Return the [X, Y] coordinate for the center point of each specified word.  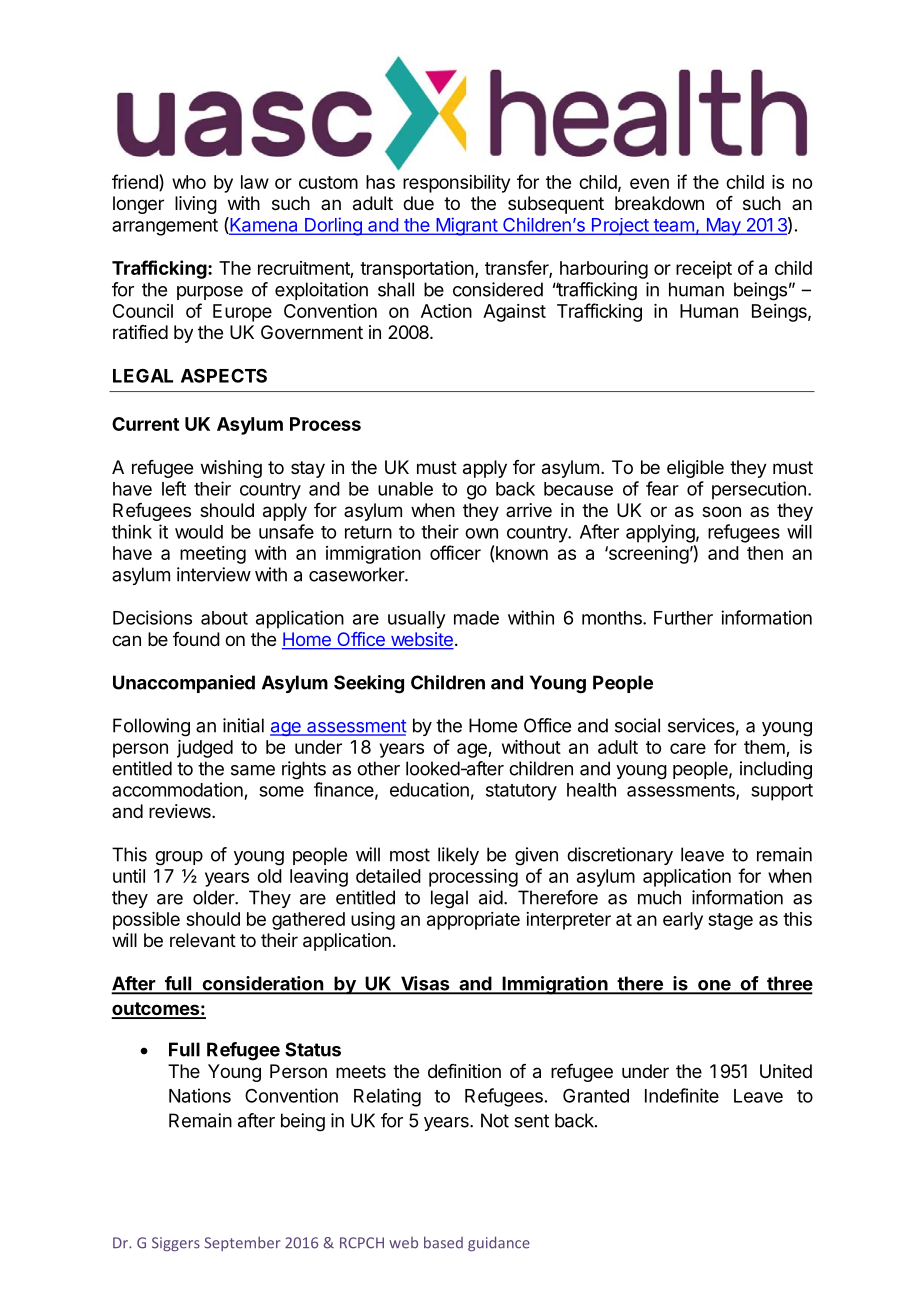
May [723, 227]
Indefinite [682, 1095]
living [196, 205]
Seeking [369, 684]
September [242, 1243]
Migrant [466, 226]
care [688, 748]
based [443, 1242]
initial [243, 725]
